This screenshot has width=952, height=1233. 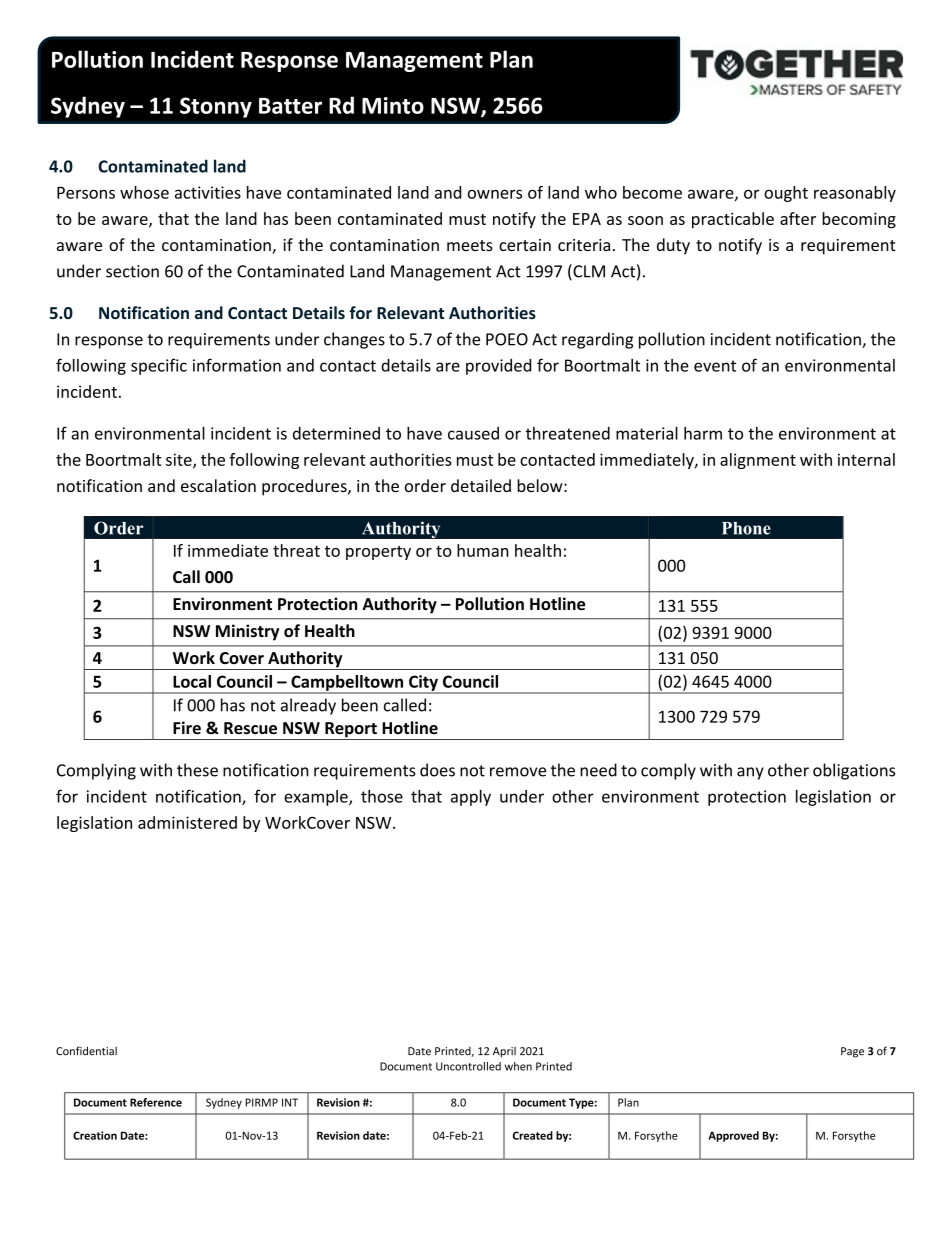 What do you see at coordinates (746, 528) in the screenshot?
I see `Phone` at bounding box center [746, 528].
